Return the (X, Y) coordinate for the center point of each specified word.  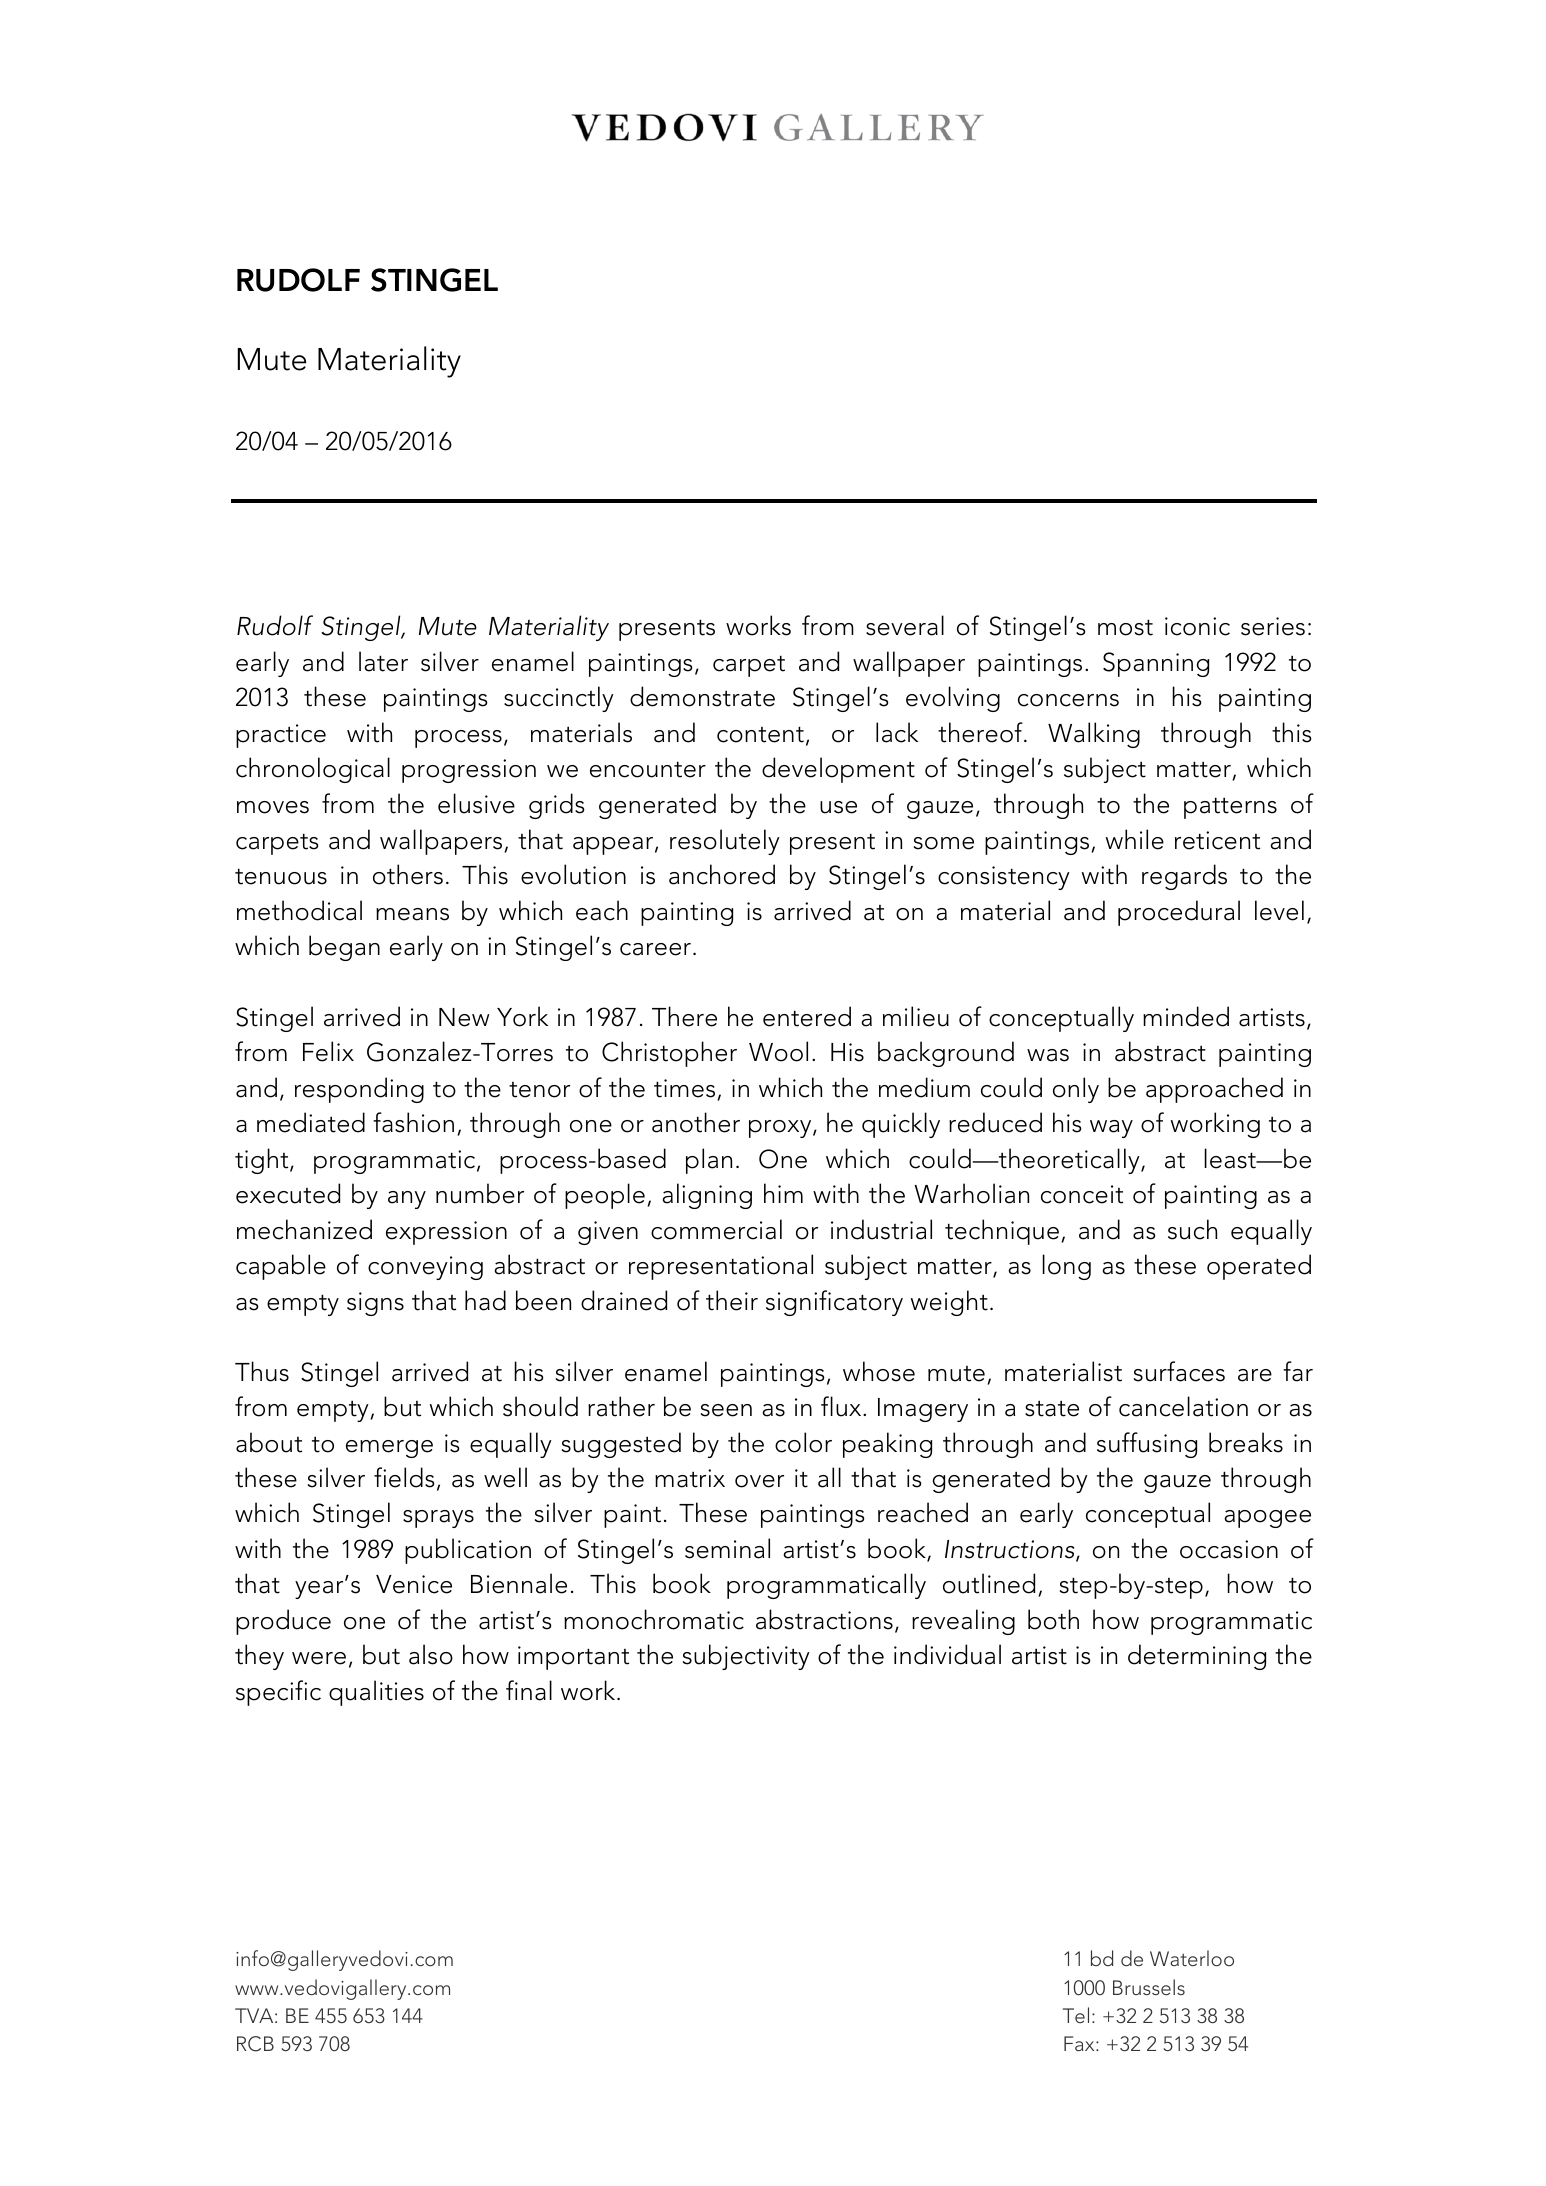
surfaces (1179, 1371)
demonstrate (702, 696)
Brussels (1149, 1987)
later (383, 661)
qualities (376, 1693)
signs (375, 1304)
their (732, 1300)
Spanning (1156, 664)
